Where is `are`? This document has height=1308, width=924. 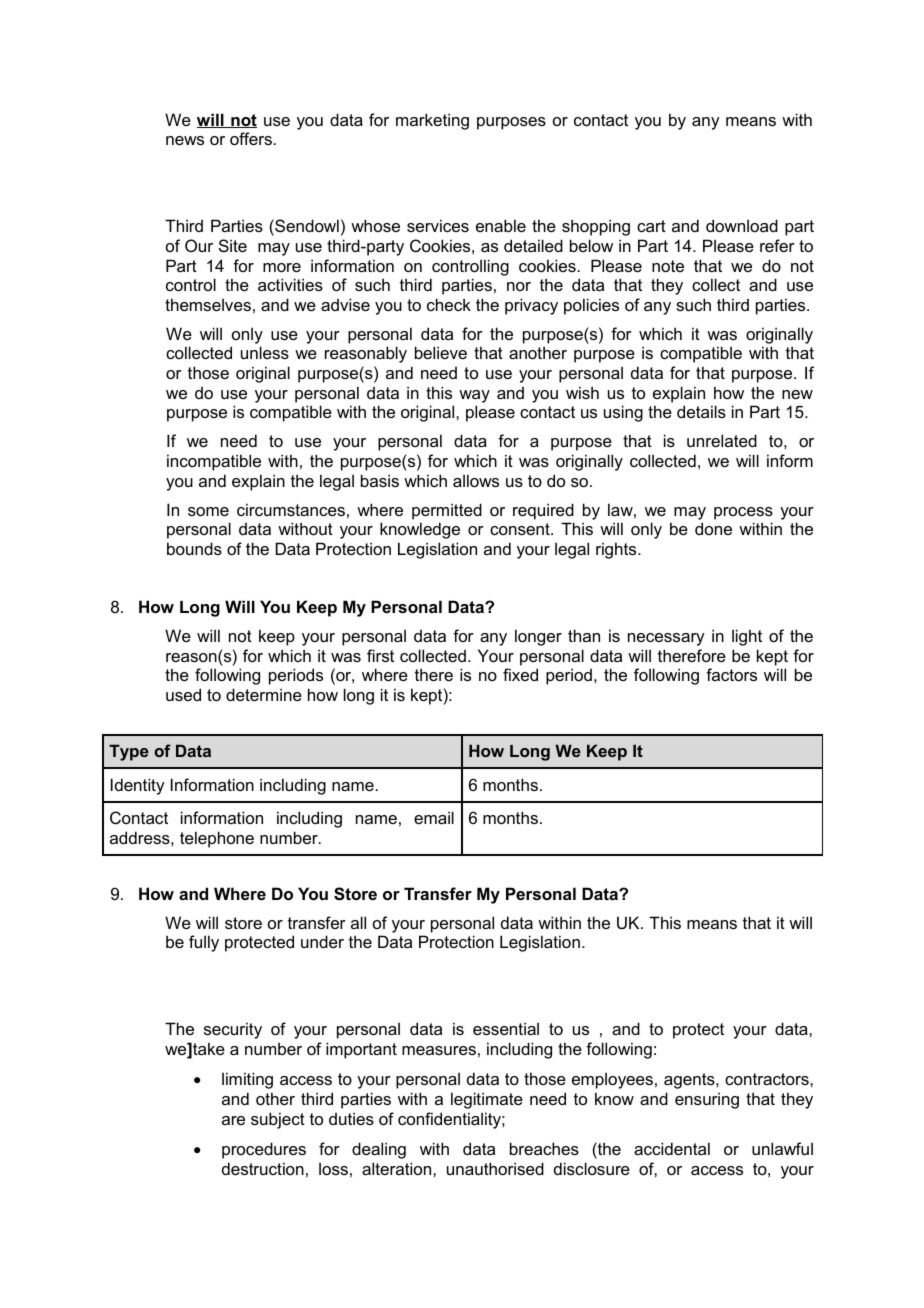 are is located at coordinates (233, 1120).
